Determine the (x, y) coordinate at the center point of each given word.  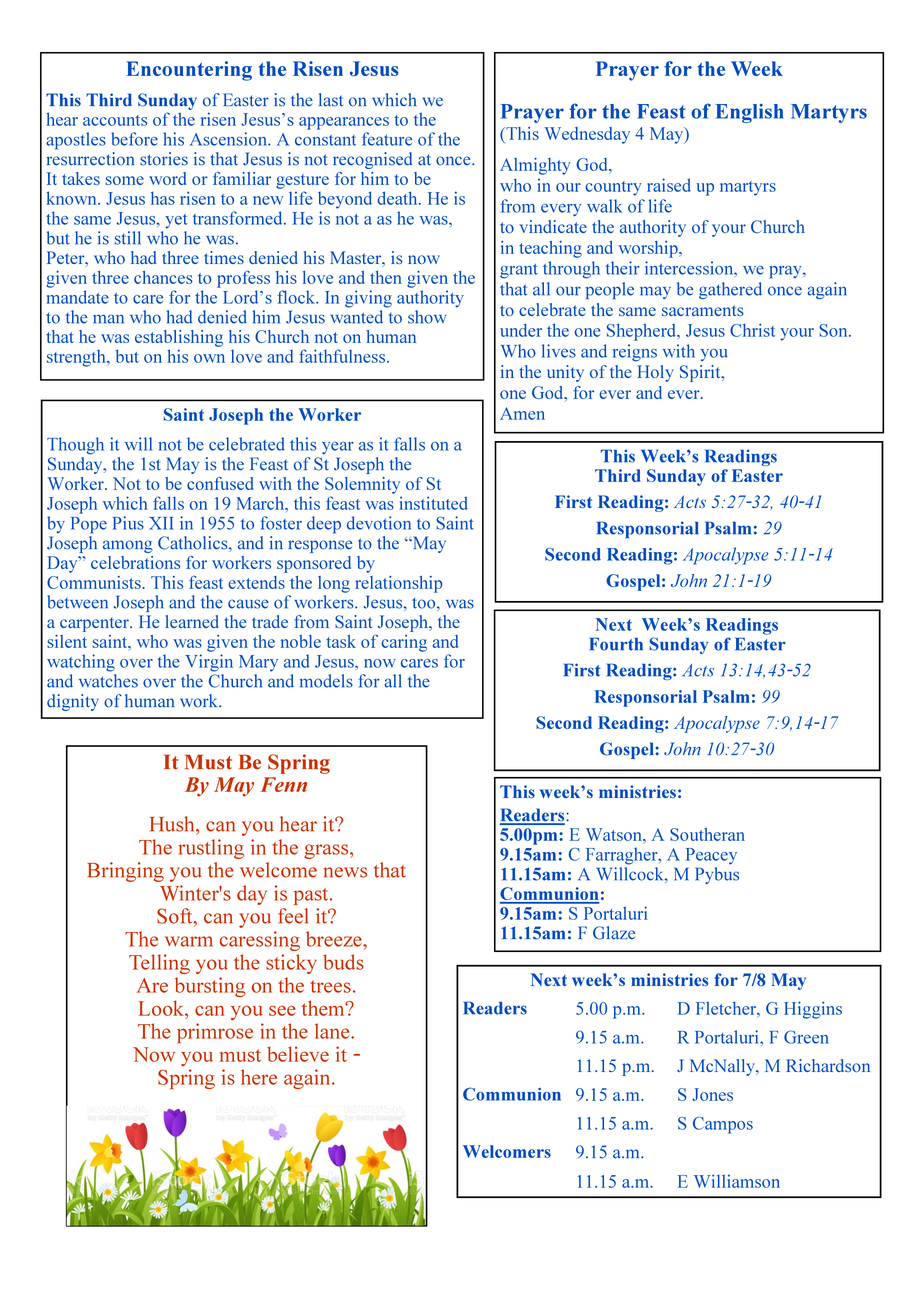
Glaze (614, 933)
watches (108, 681)
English (749, 113)
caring (404, 643)
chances (163, 277)
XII (161, 523)
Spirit (701, 373)
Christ (752, 330)
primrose (215, 1033)
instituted (434, 503)
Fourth (616, 644)
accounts (115, 120)
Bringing (125, 872)
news (345, 872)
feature (387, 139)
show (427, 317)
